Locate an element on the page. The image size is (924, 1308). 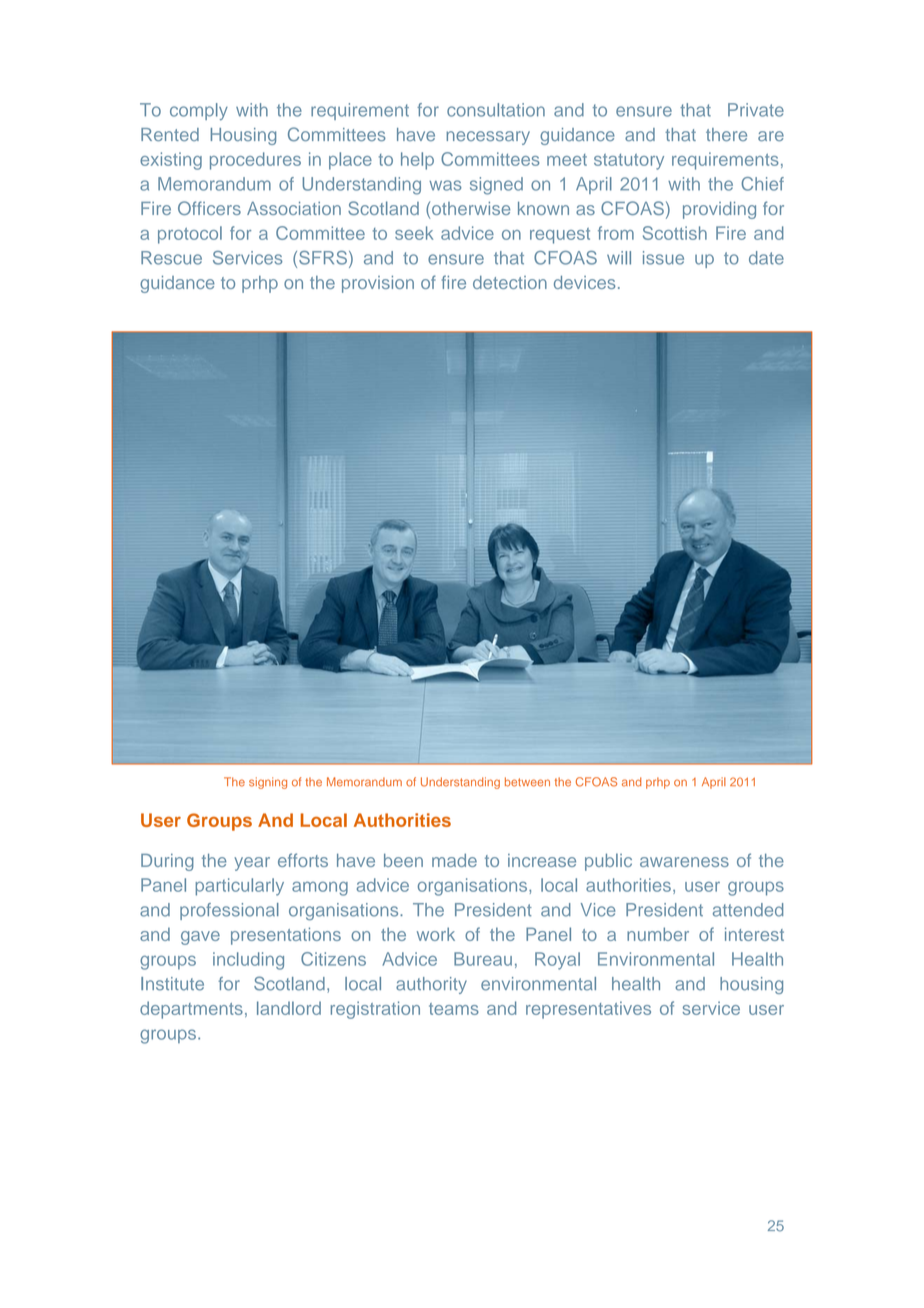
detection is located at coordinates (510, 282).
